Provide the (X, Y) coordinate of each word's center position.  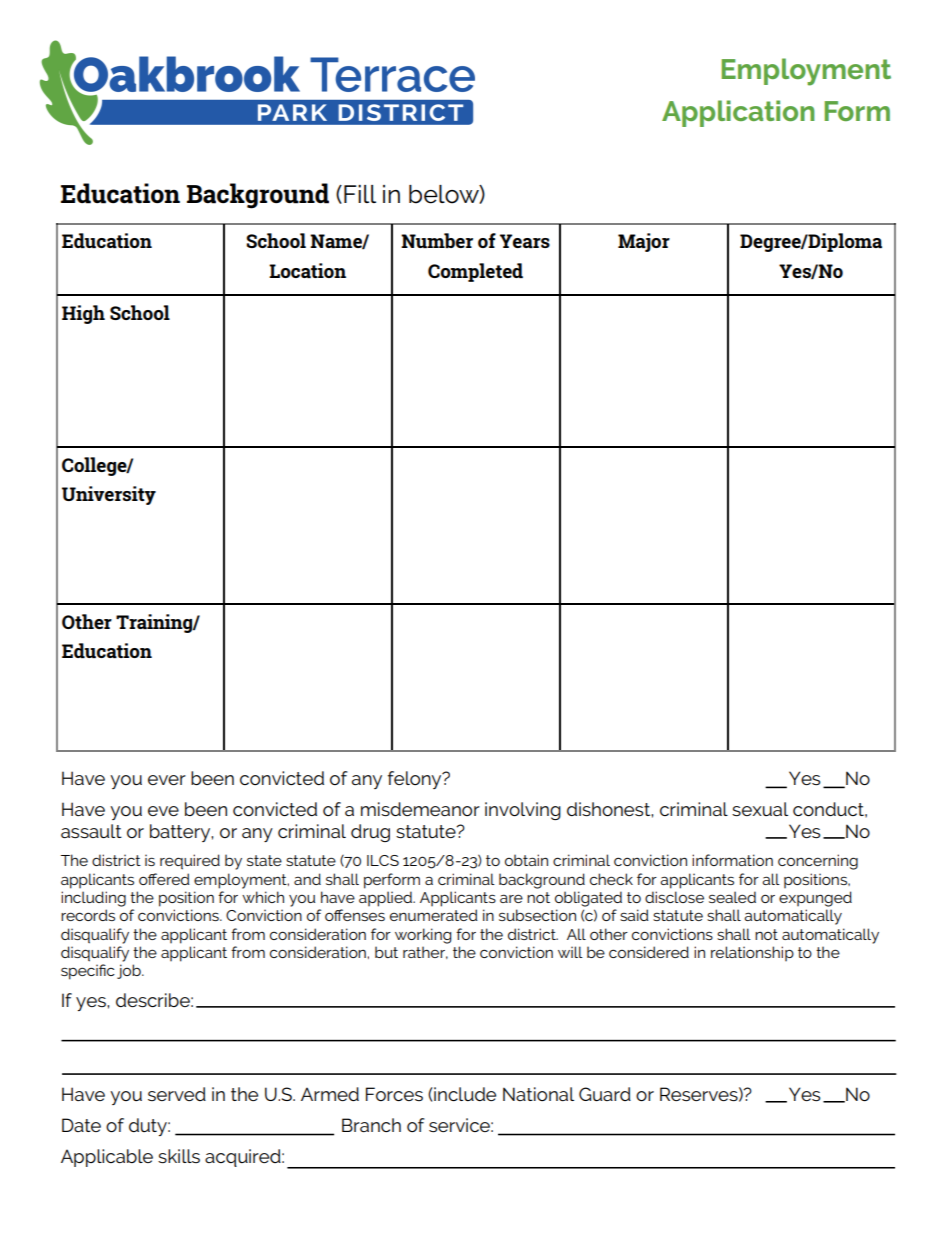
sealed (732, 897)
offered (164, 879)
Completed (475, 272)
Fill (360, 194)
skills (179, 1156)
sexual (760, 809)
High (83, 314)
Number (437, 240)
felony (416, 780)
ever (167, 780)
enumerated (434, 915)
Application (738, 113)
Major (644, 242)
